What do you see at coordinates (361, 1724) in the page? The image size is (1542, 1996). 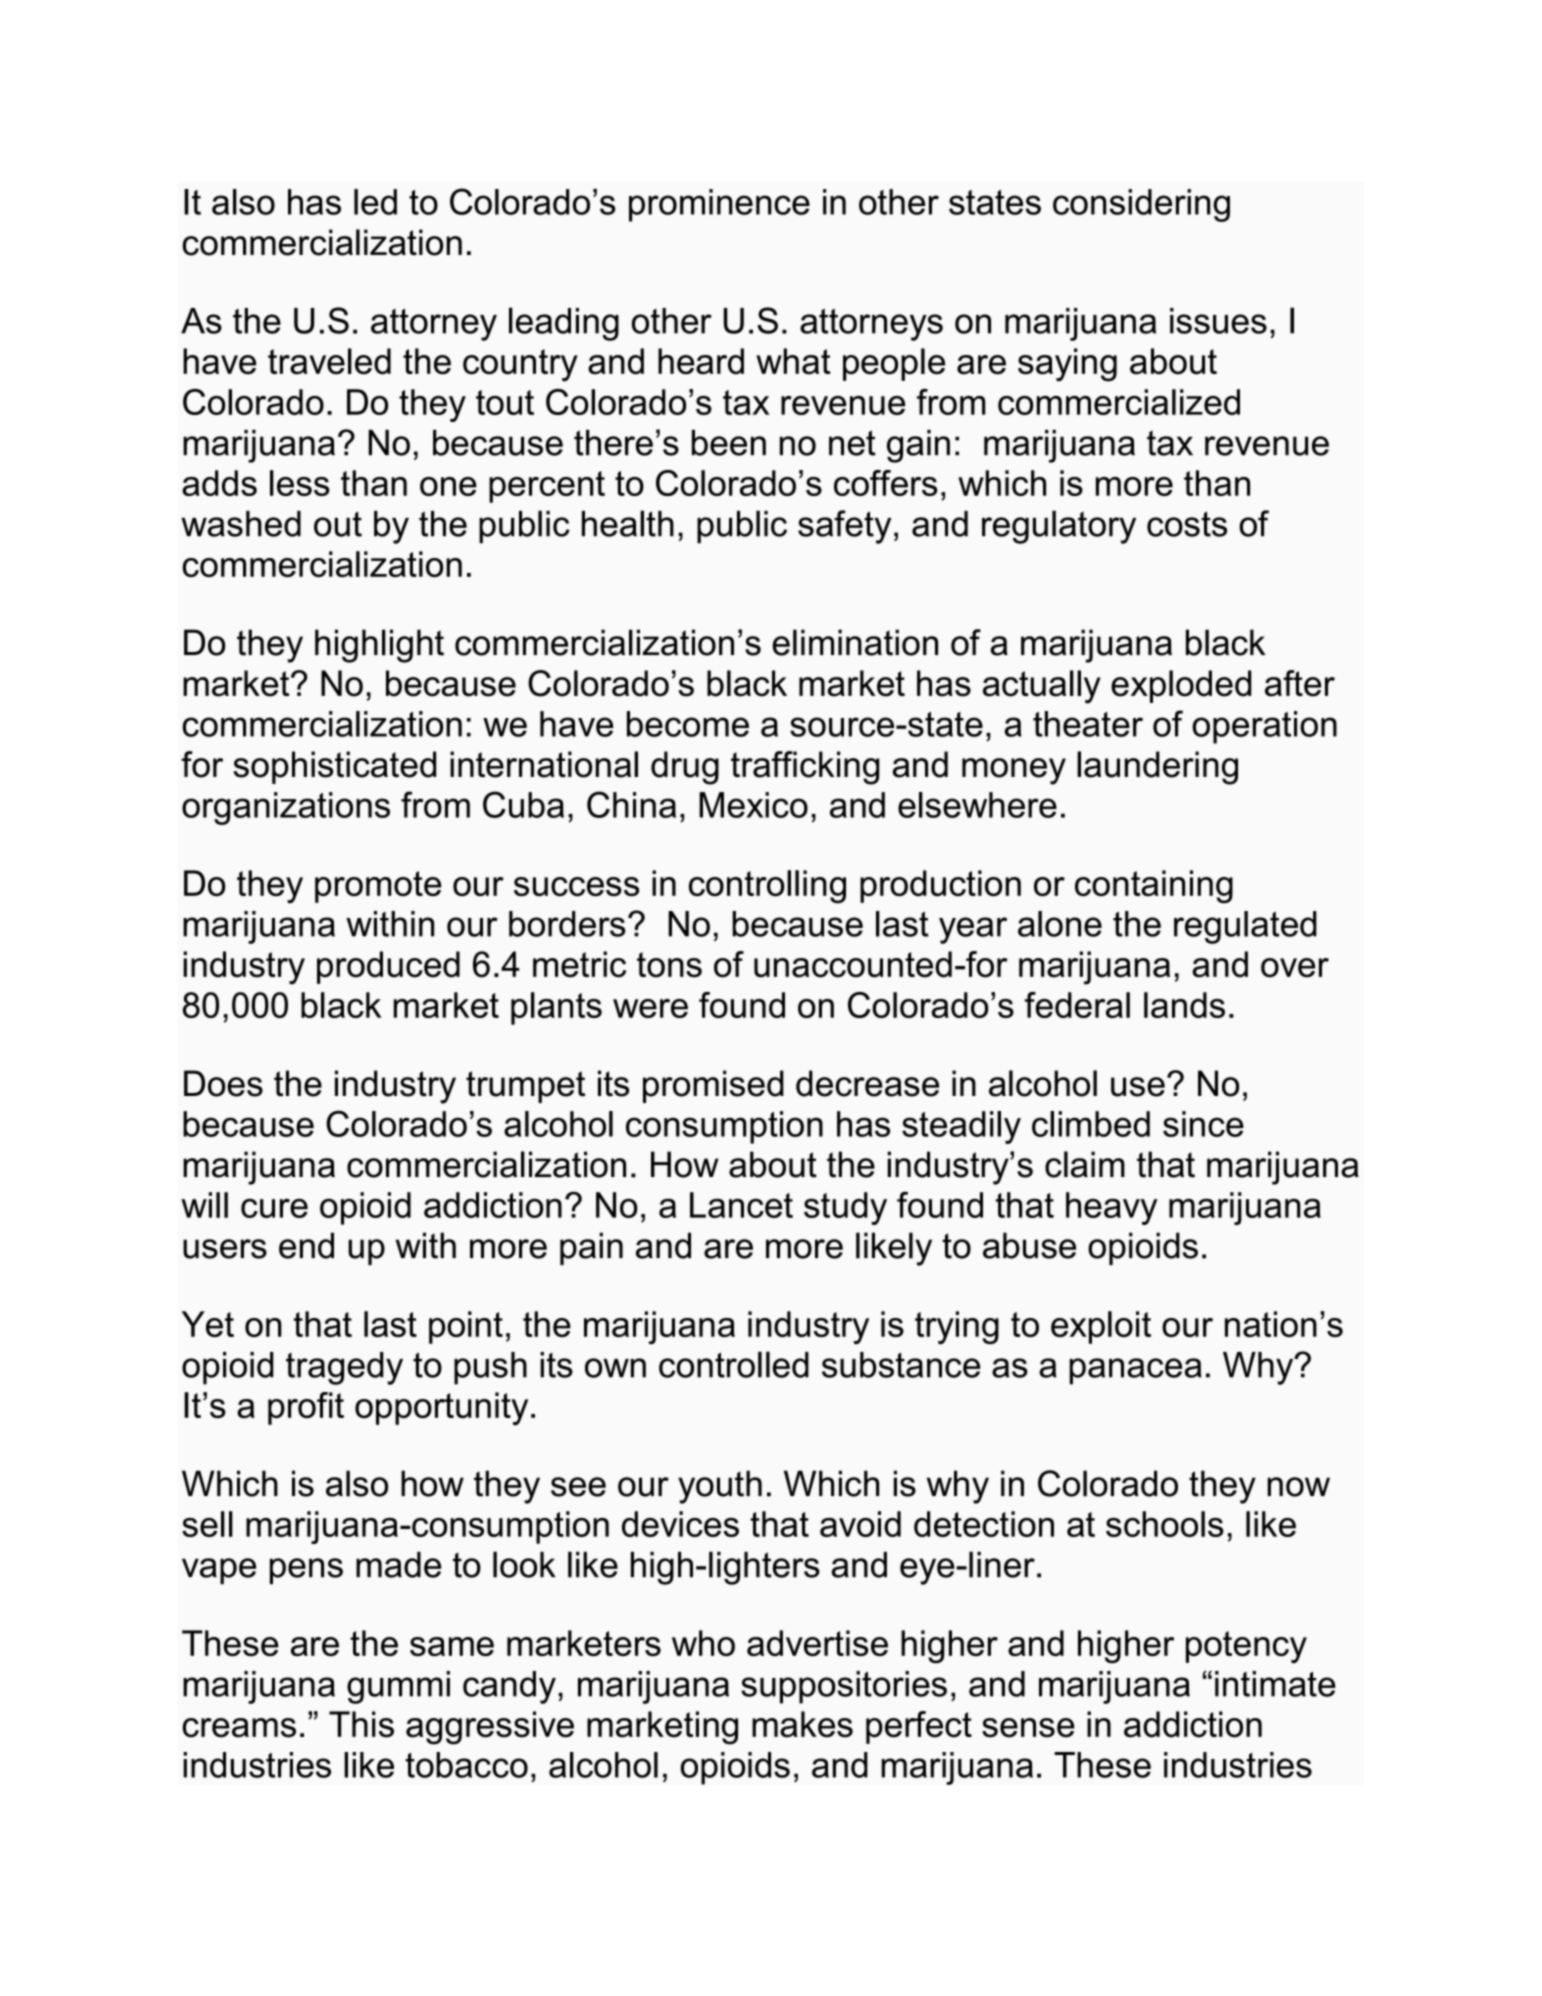 I see `This` at bounding box center [361, 1724].
